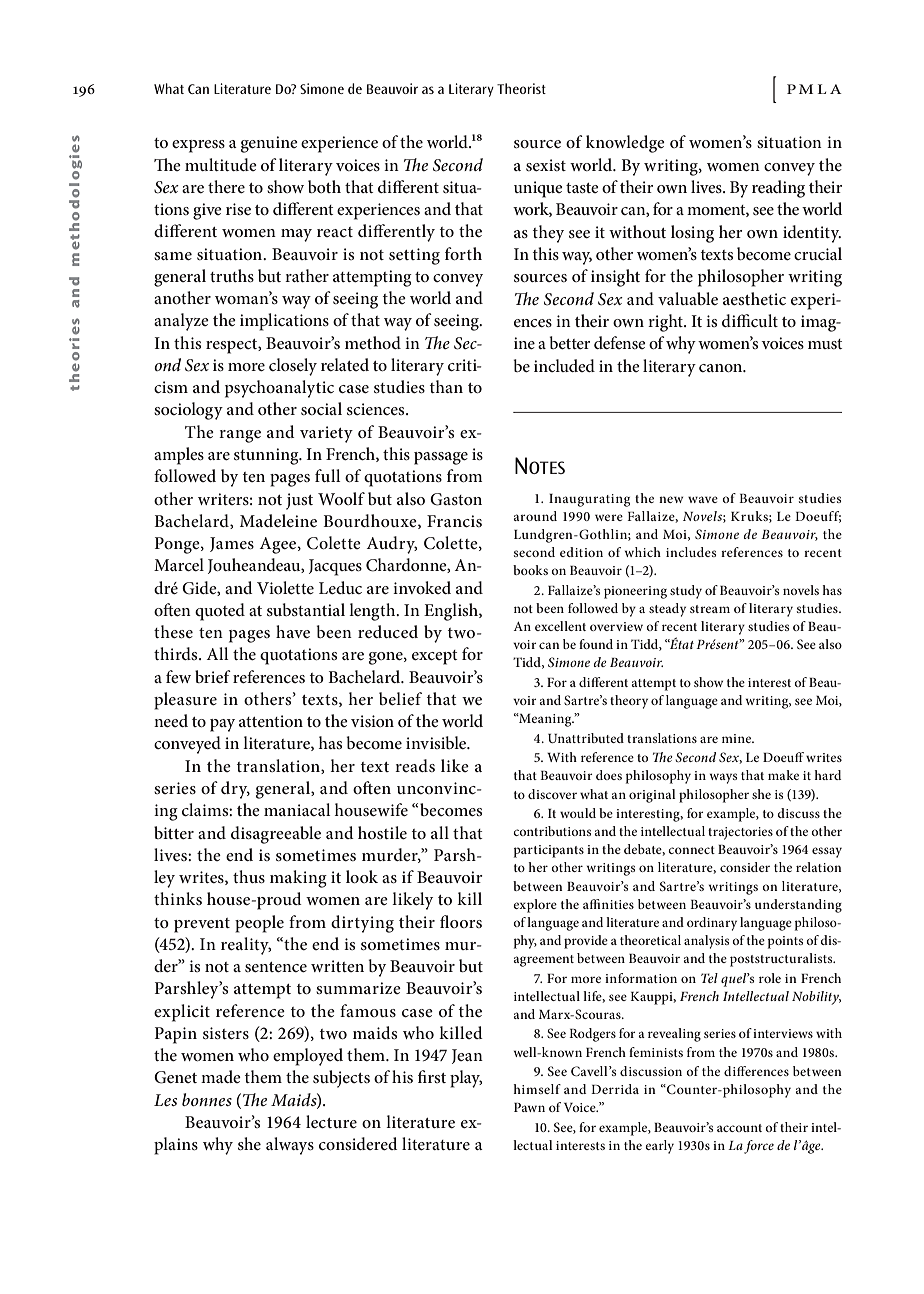  Describe the element at coordinates (331, 1121) in the screenshot. I see `lecture` at that location.
